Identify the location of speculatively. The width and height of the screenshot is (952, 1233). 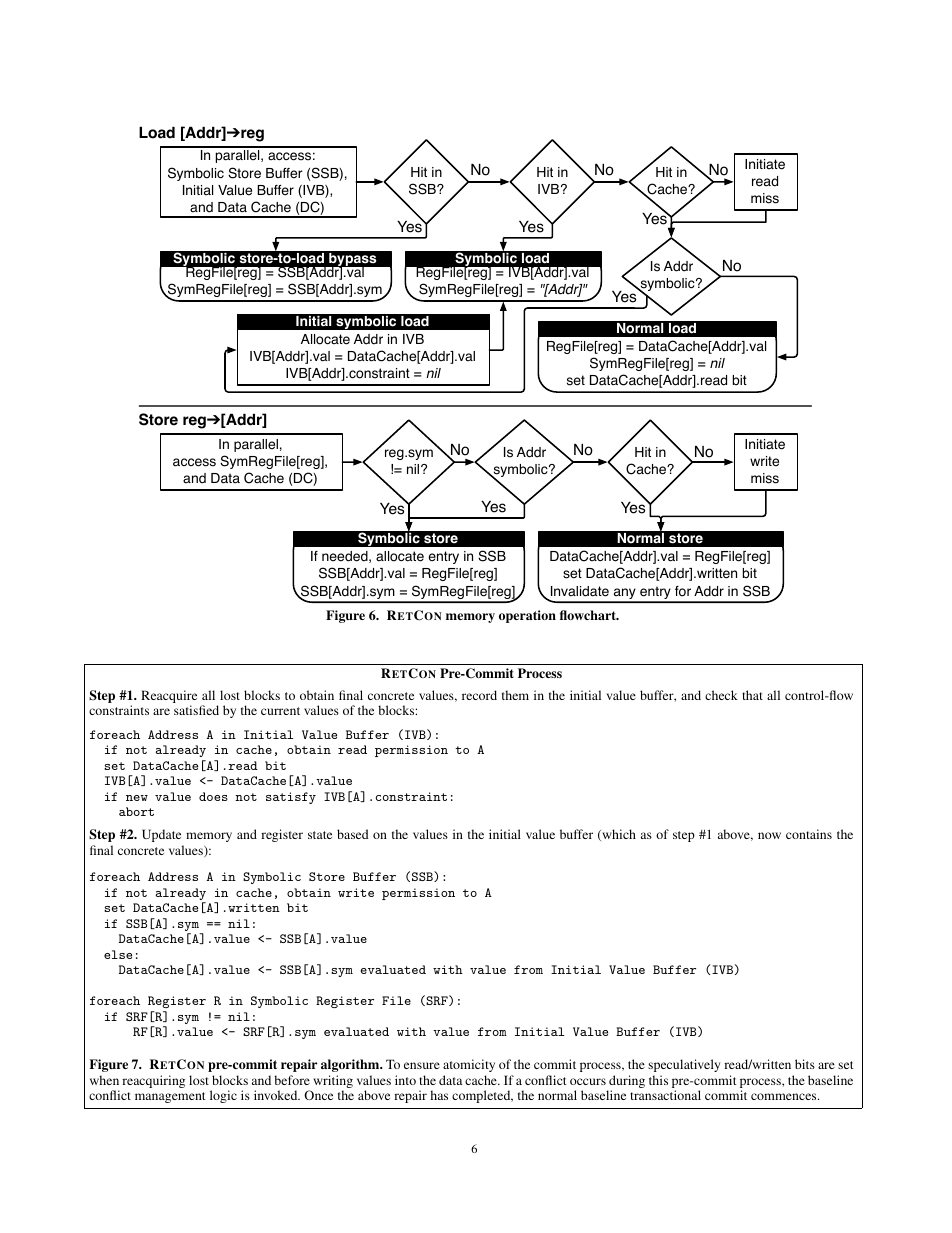
(684, 1065).
